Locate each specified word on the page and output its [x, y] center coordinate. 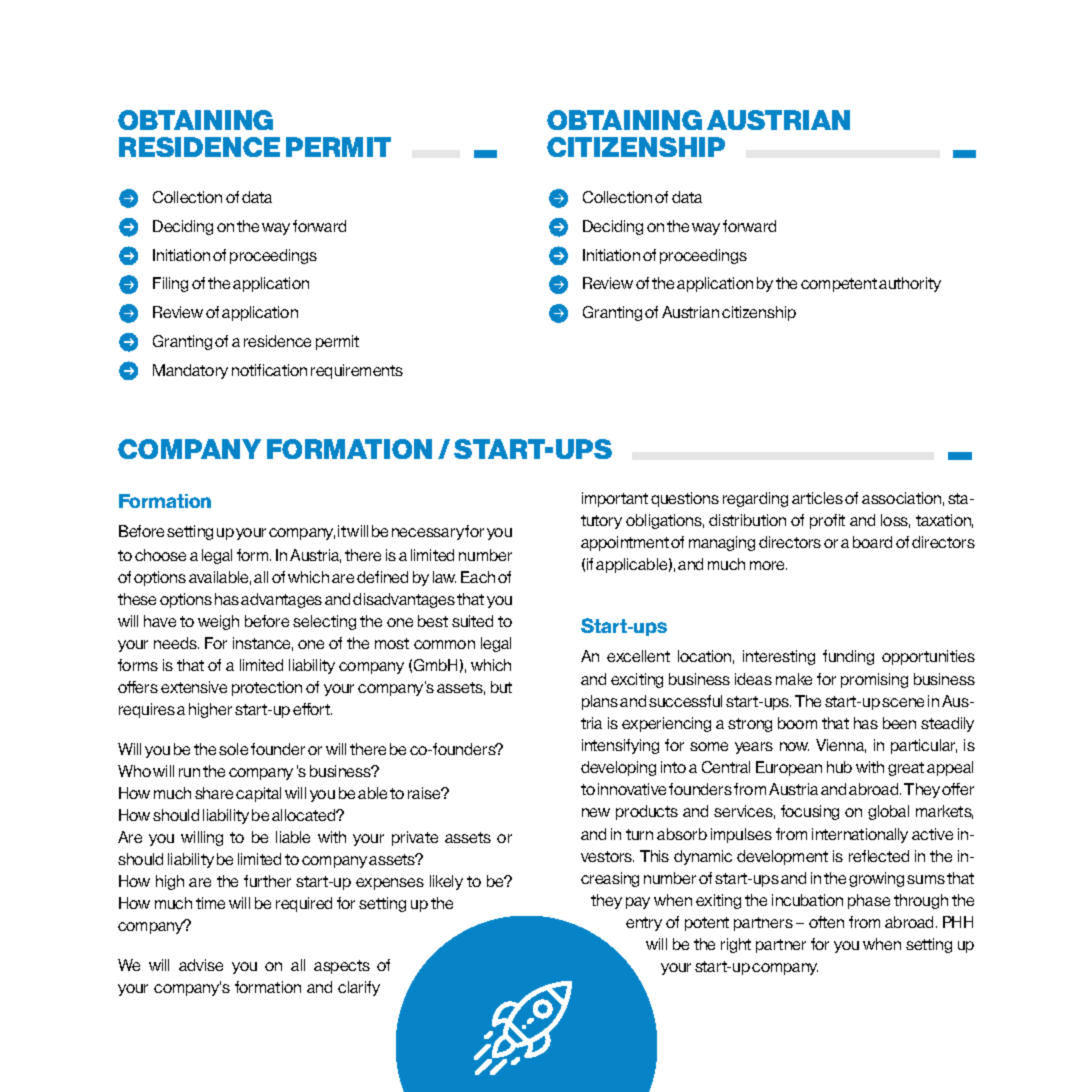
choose [160, 555]
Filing [170, 284]
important [615, 499]
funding [848, 657]
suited [472, 621]
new [596, 812]
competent [839, 285]
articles [817, 498]
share [214, 793]
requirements [357, 371]
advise [201, 965]
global [888, 812]
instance [263, 644]
